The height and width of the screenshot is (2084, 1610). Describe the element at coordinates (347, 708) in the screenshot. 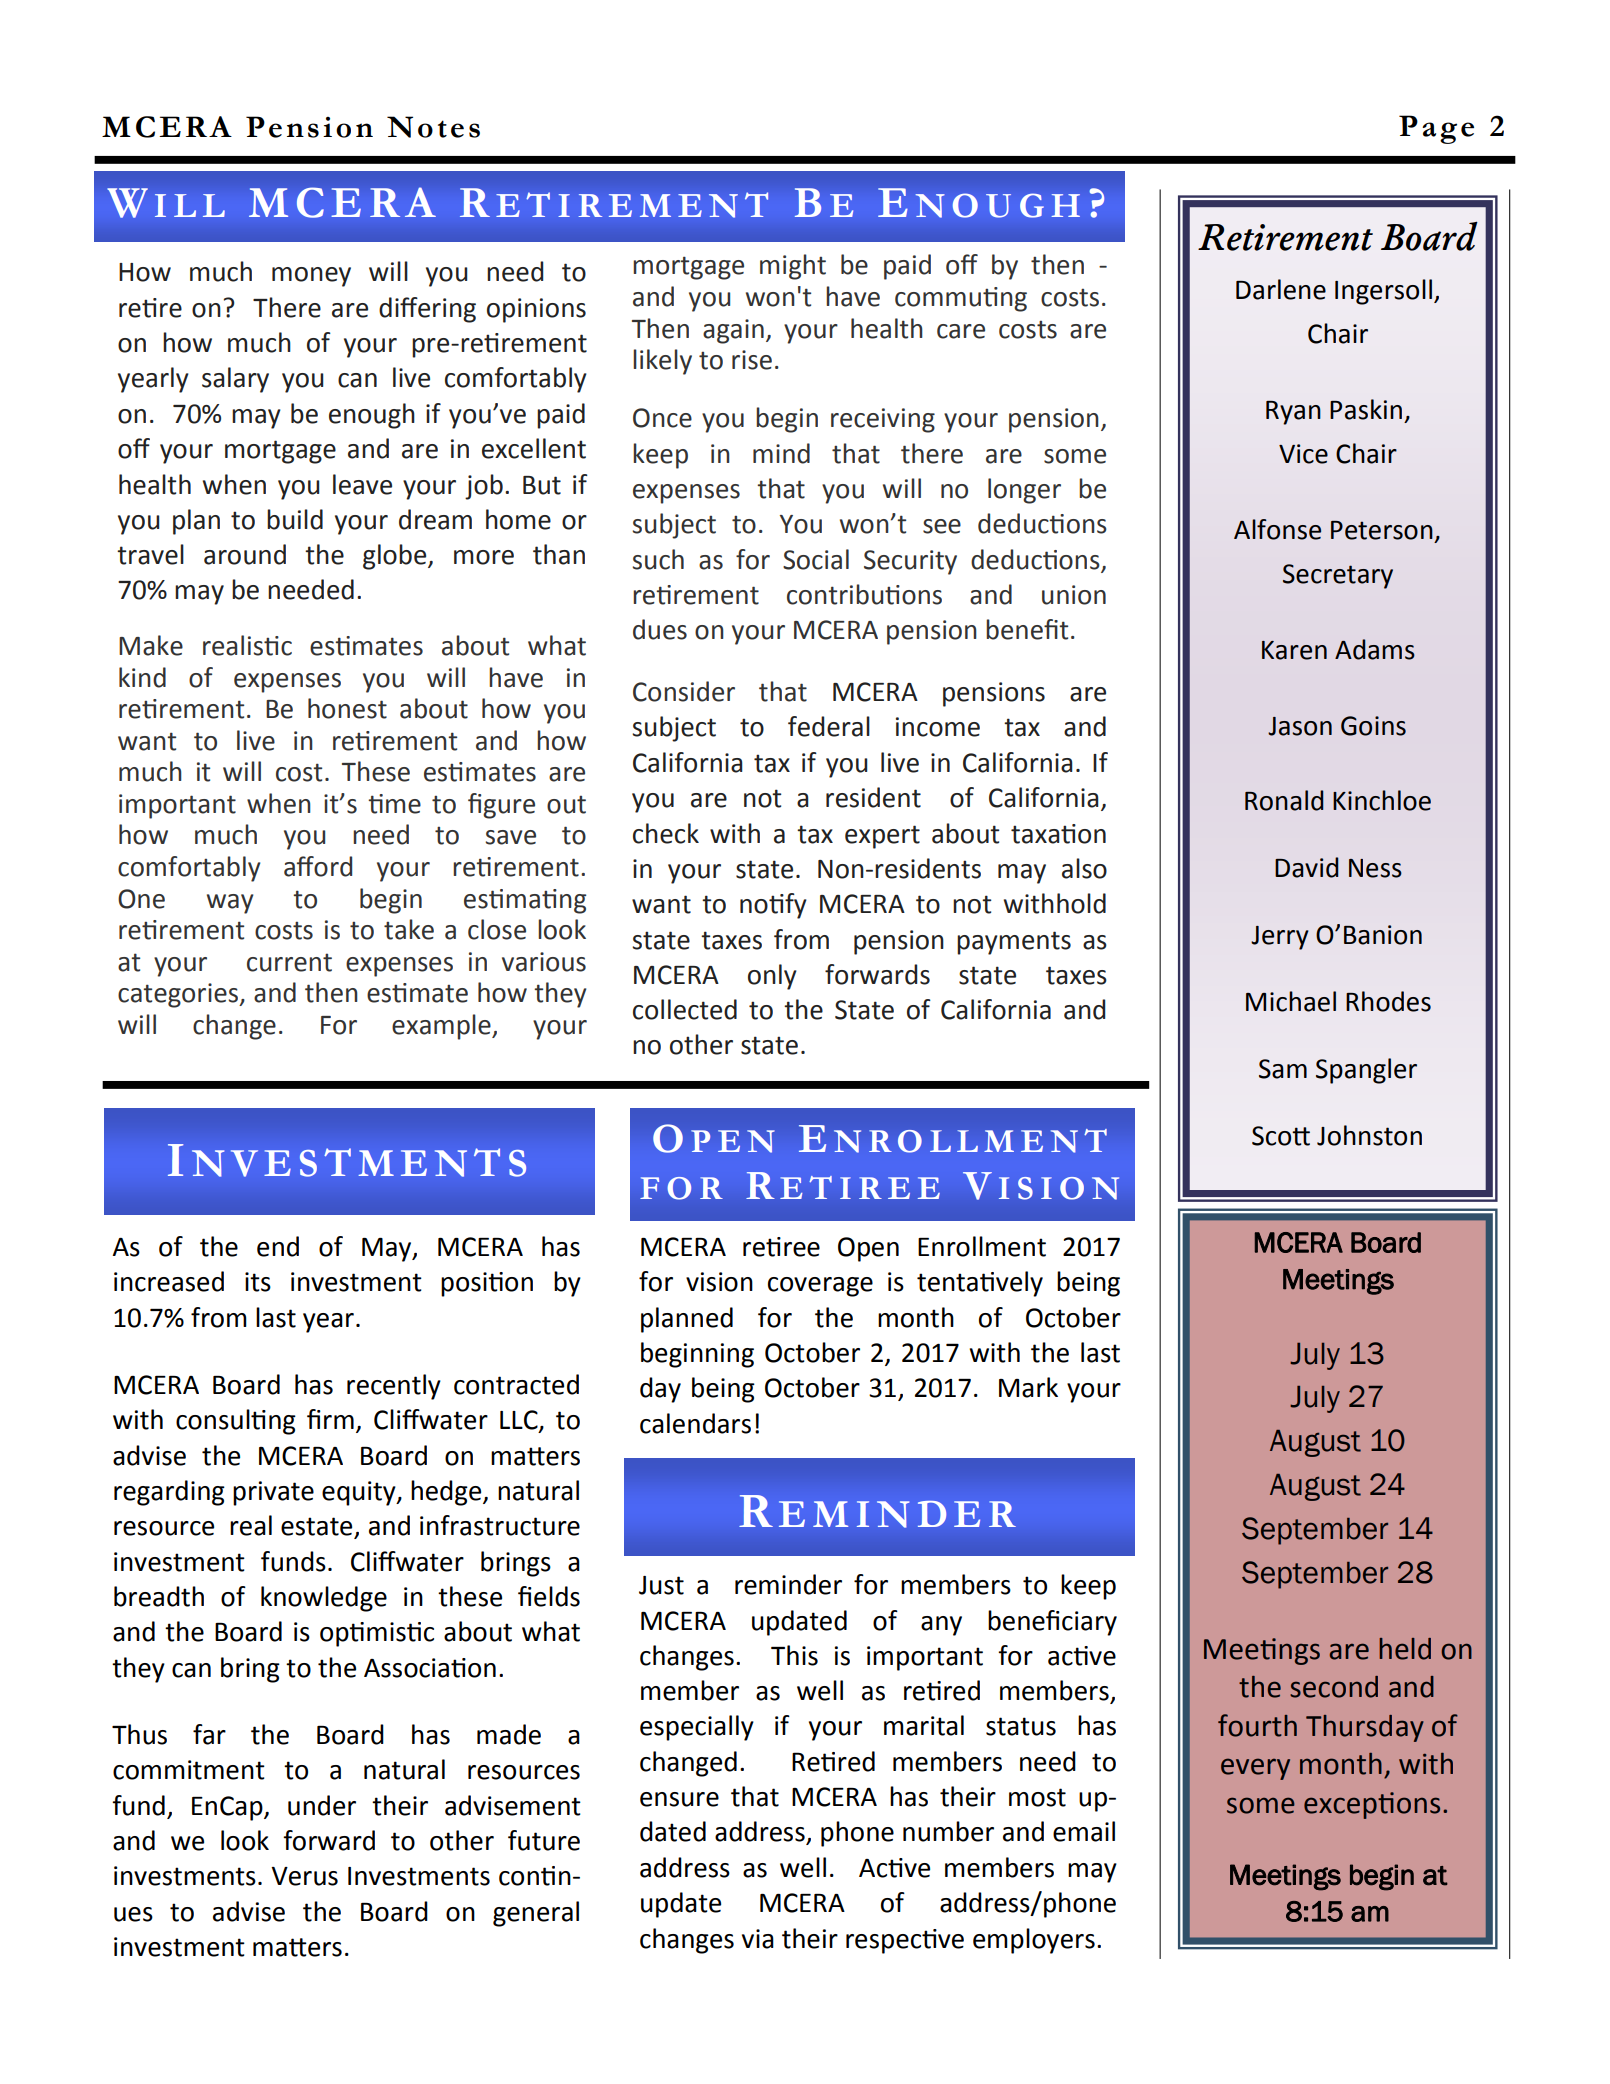

I see `honest` at that location.
